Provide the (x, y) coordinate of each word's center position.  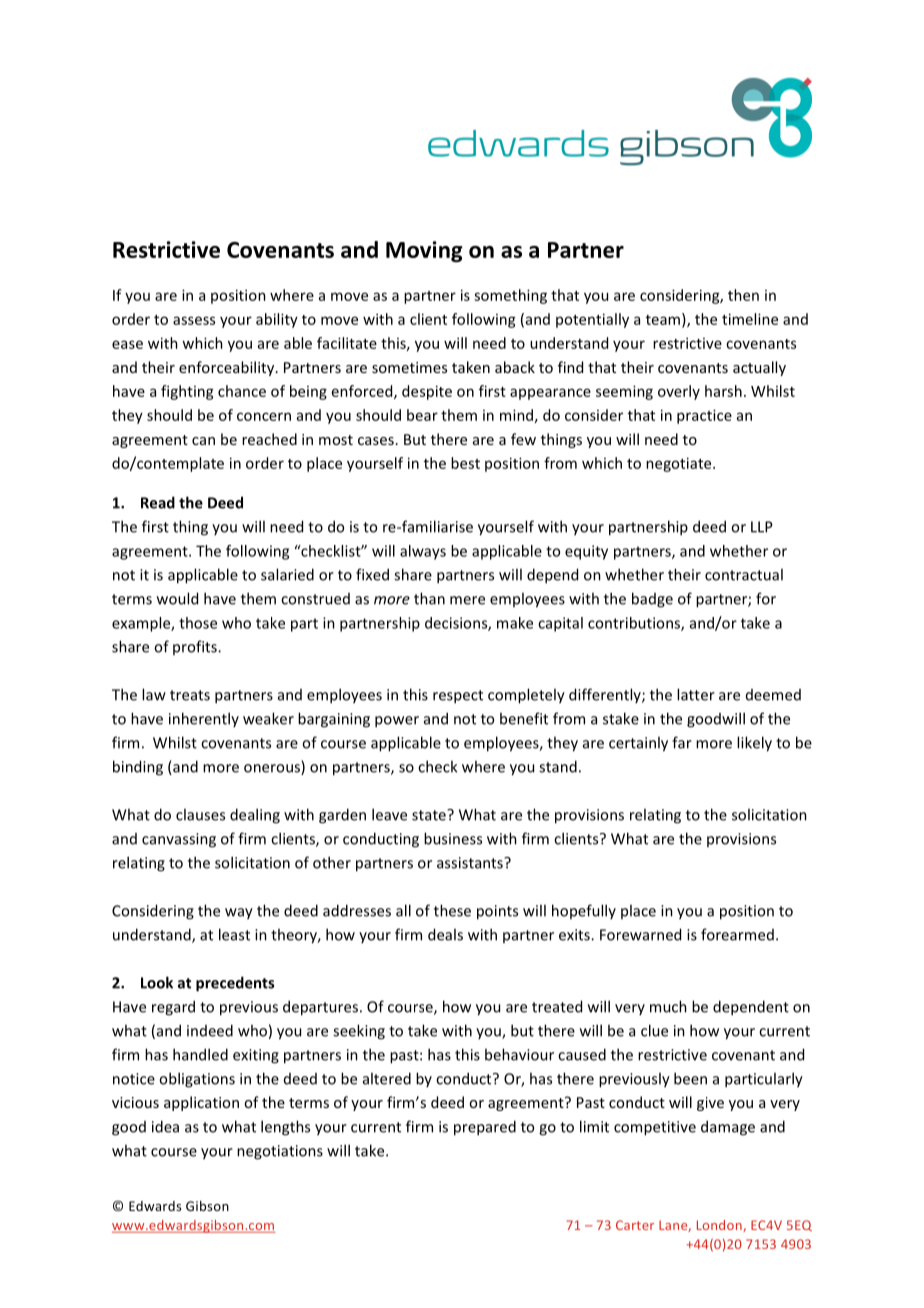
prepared (485, 1128)
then (743, 295)
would (177, 598)
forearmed (737, 934)
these (452, 910)
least (234, 934)
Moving (424, 251)
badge (652, 600)
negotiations (280, 1152)
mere (467, 600)
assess (194, 320)
